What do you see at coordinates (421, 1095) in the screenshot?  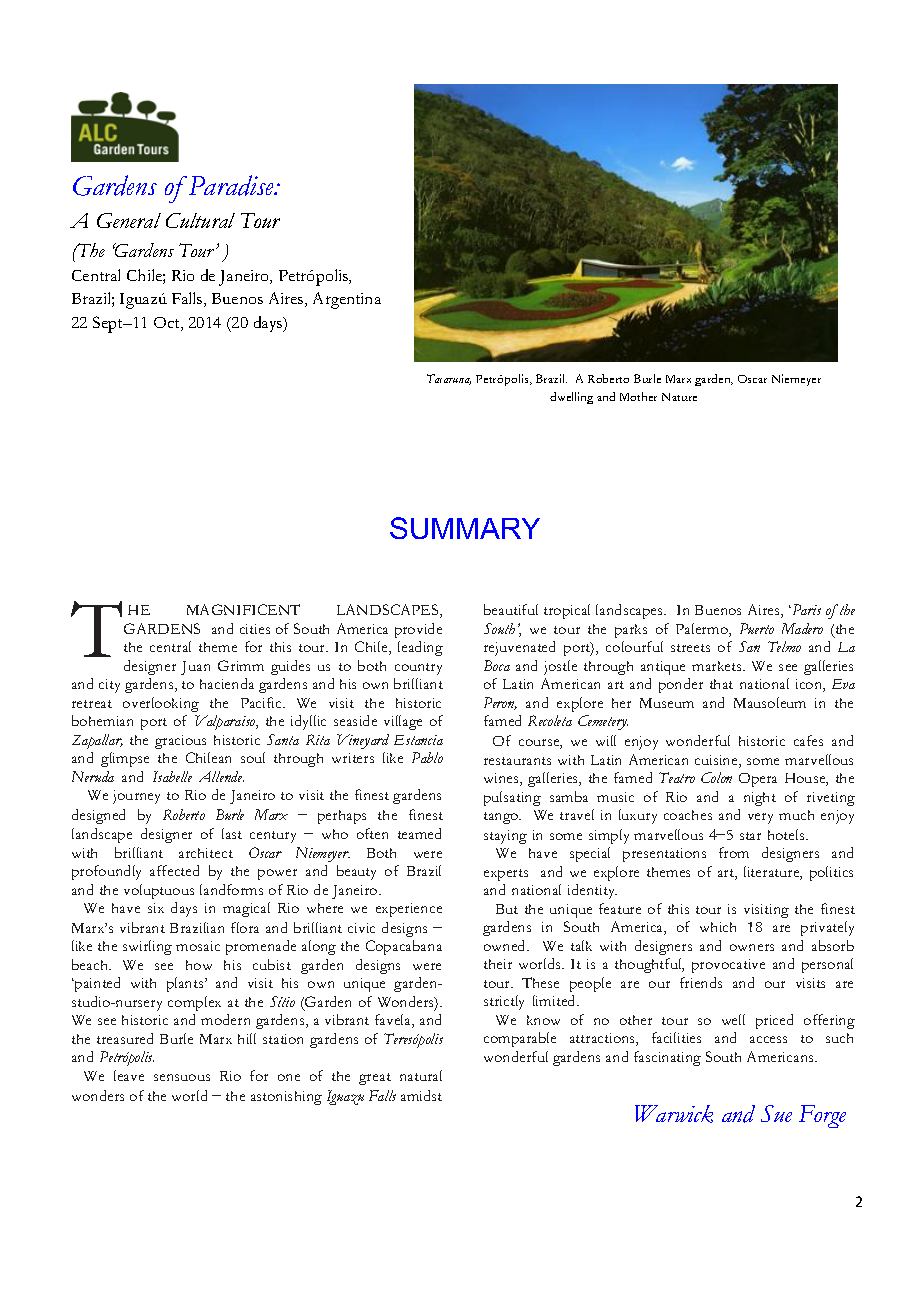 I see `amidst` at bounding box center [421, 1095].
